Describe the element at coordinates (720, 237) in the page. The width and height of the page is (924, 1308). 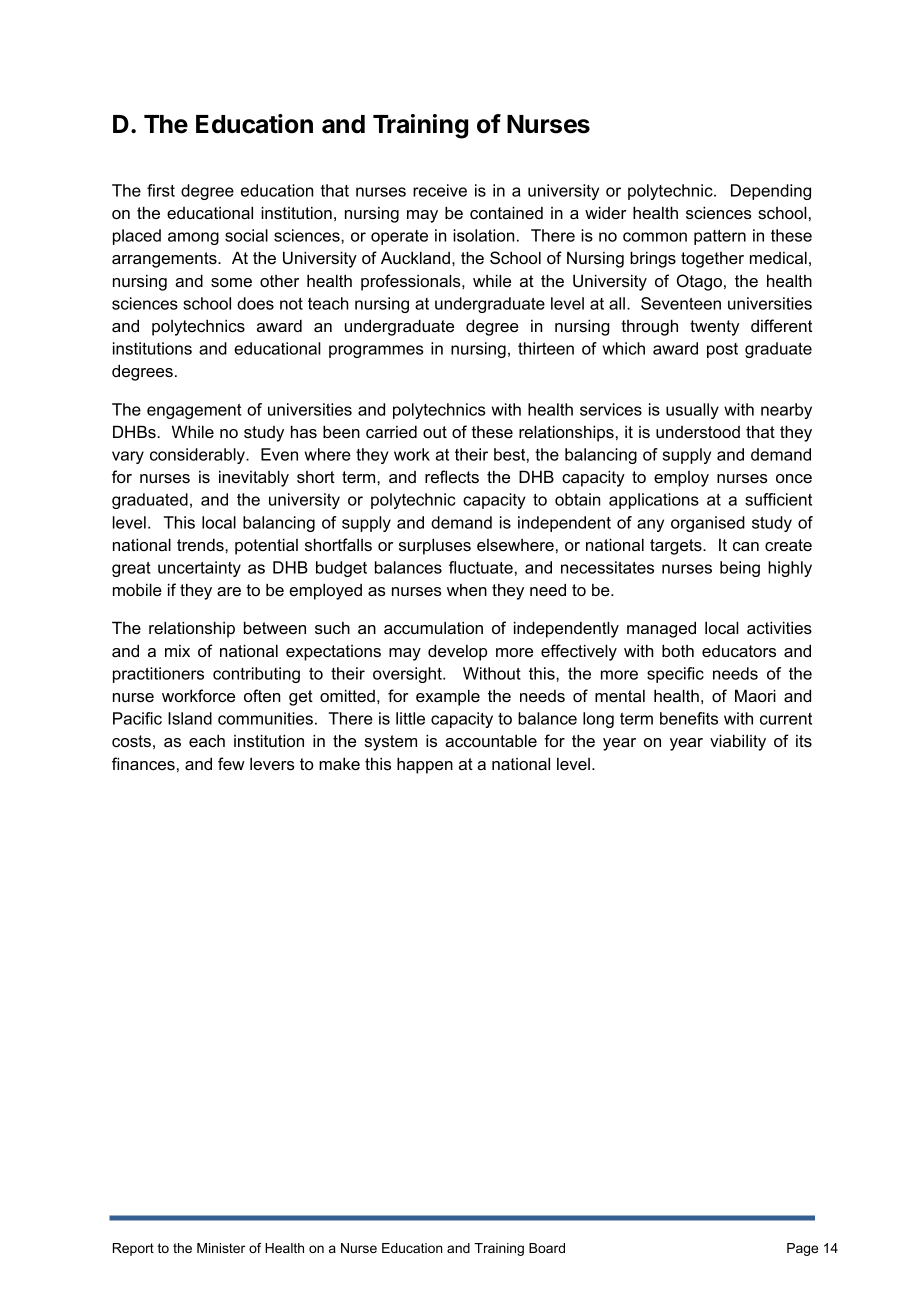
I see `pattern` at that location.
